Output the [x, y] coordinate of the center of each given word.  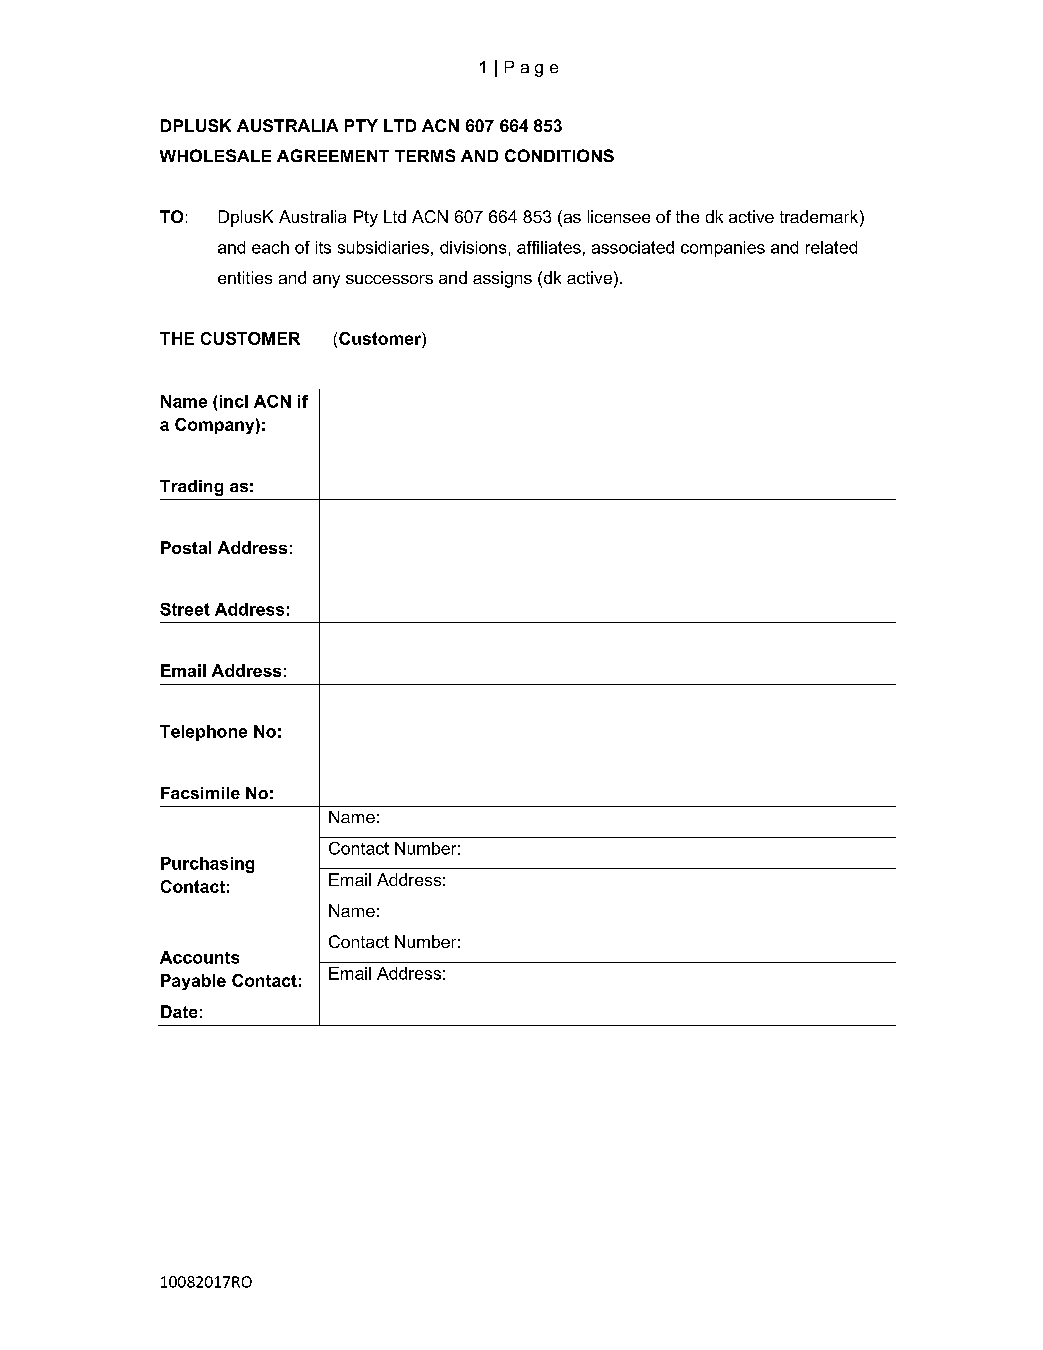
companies [723, 249]
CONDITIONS [559, 155]
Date [179, 1011]
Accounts [199, 957]
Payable [193, 982]
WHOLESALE [215, 155]
